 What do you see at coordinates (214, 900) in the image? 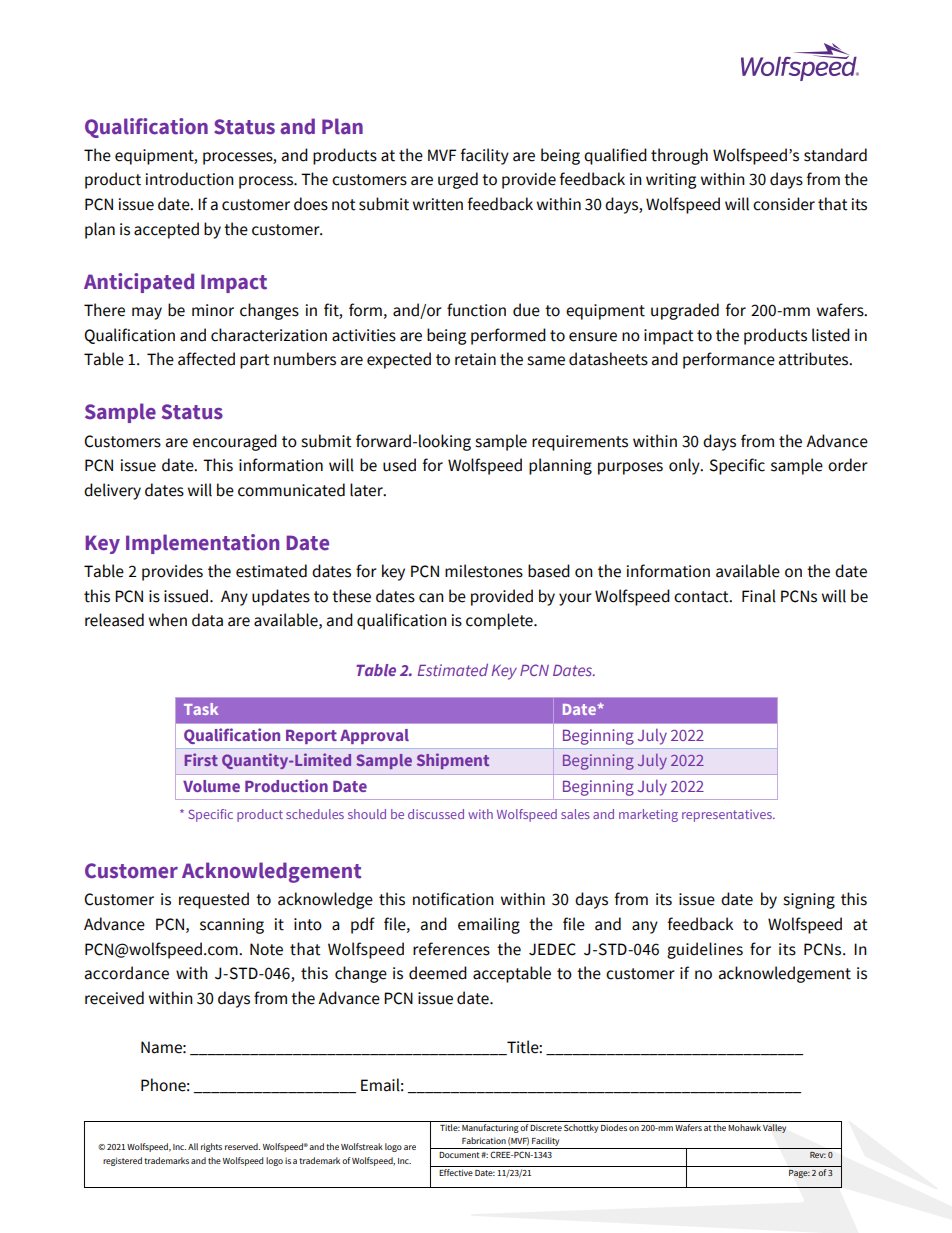
I see `requested` at bounding box center [214, 900].
